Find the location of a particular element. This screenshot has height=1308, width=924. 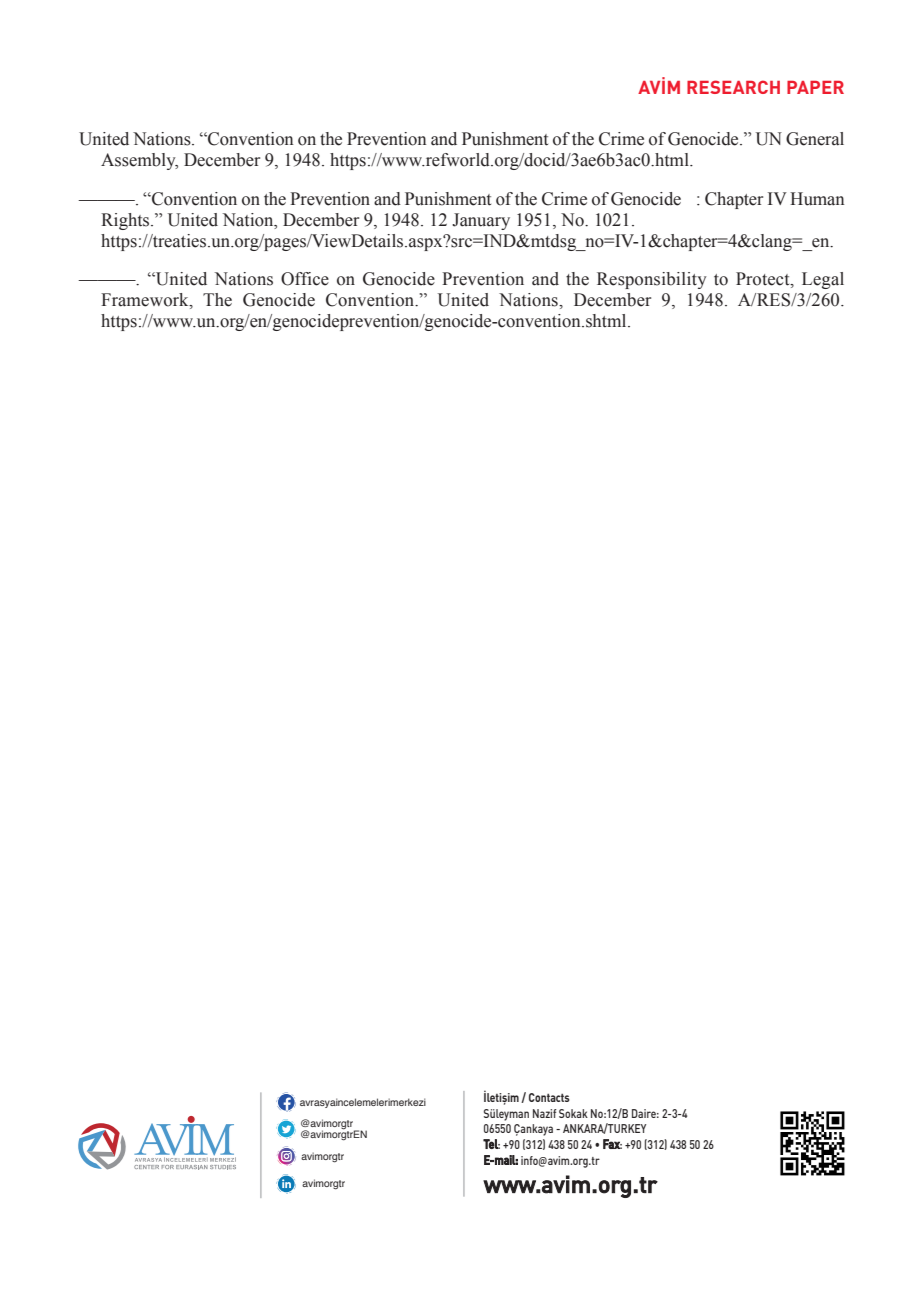

January is located at coordinates (481, 221).
